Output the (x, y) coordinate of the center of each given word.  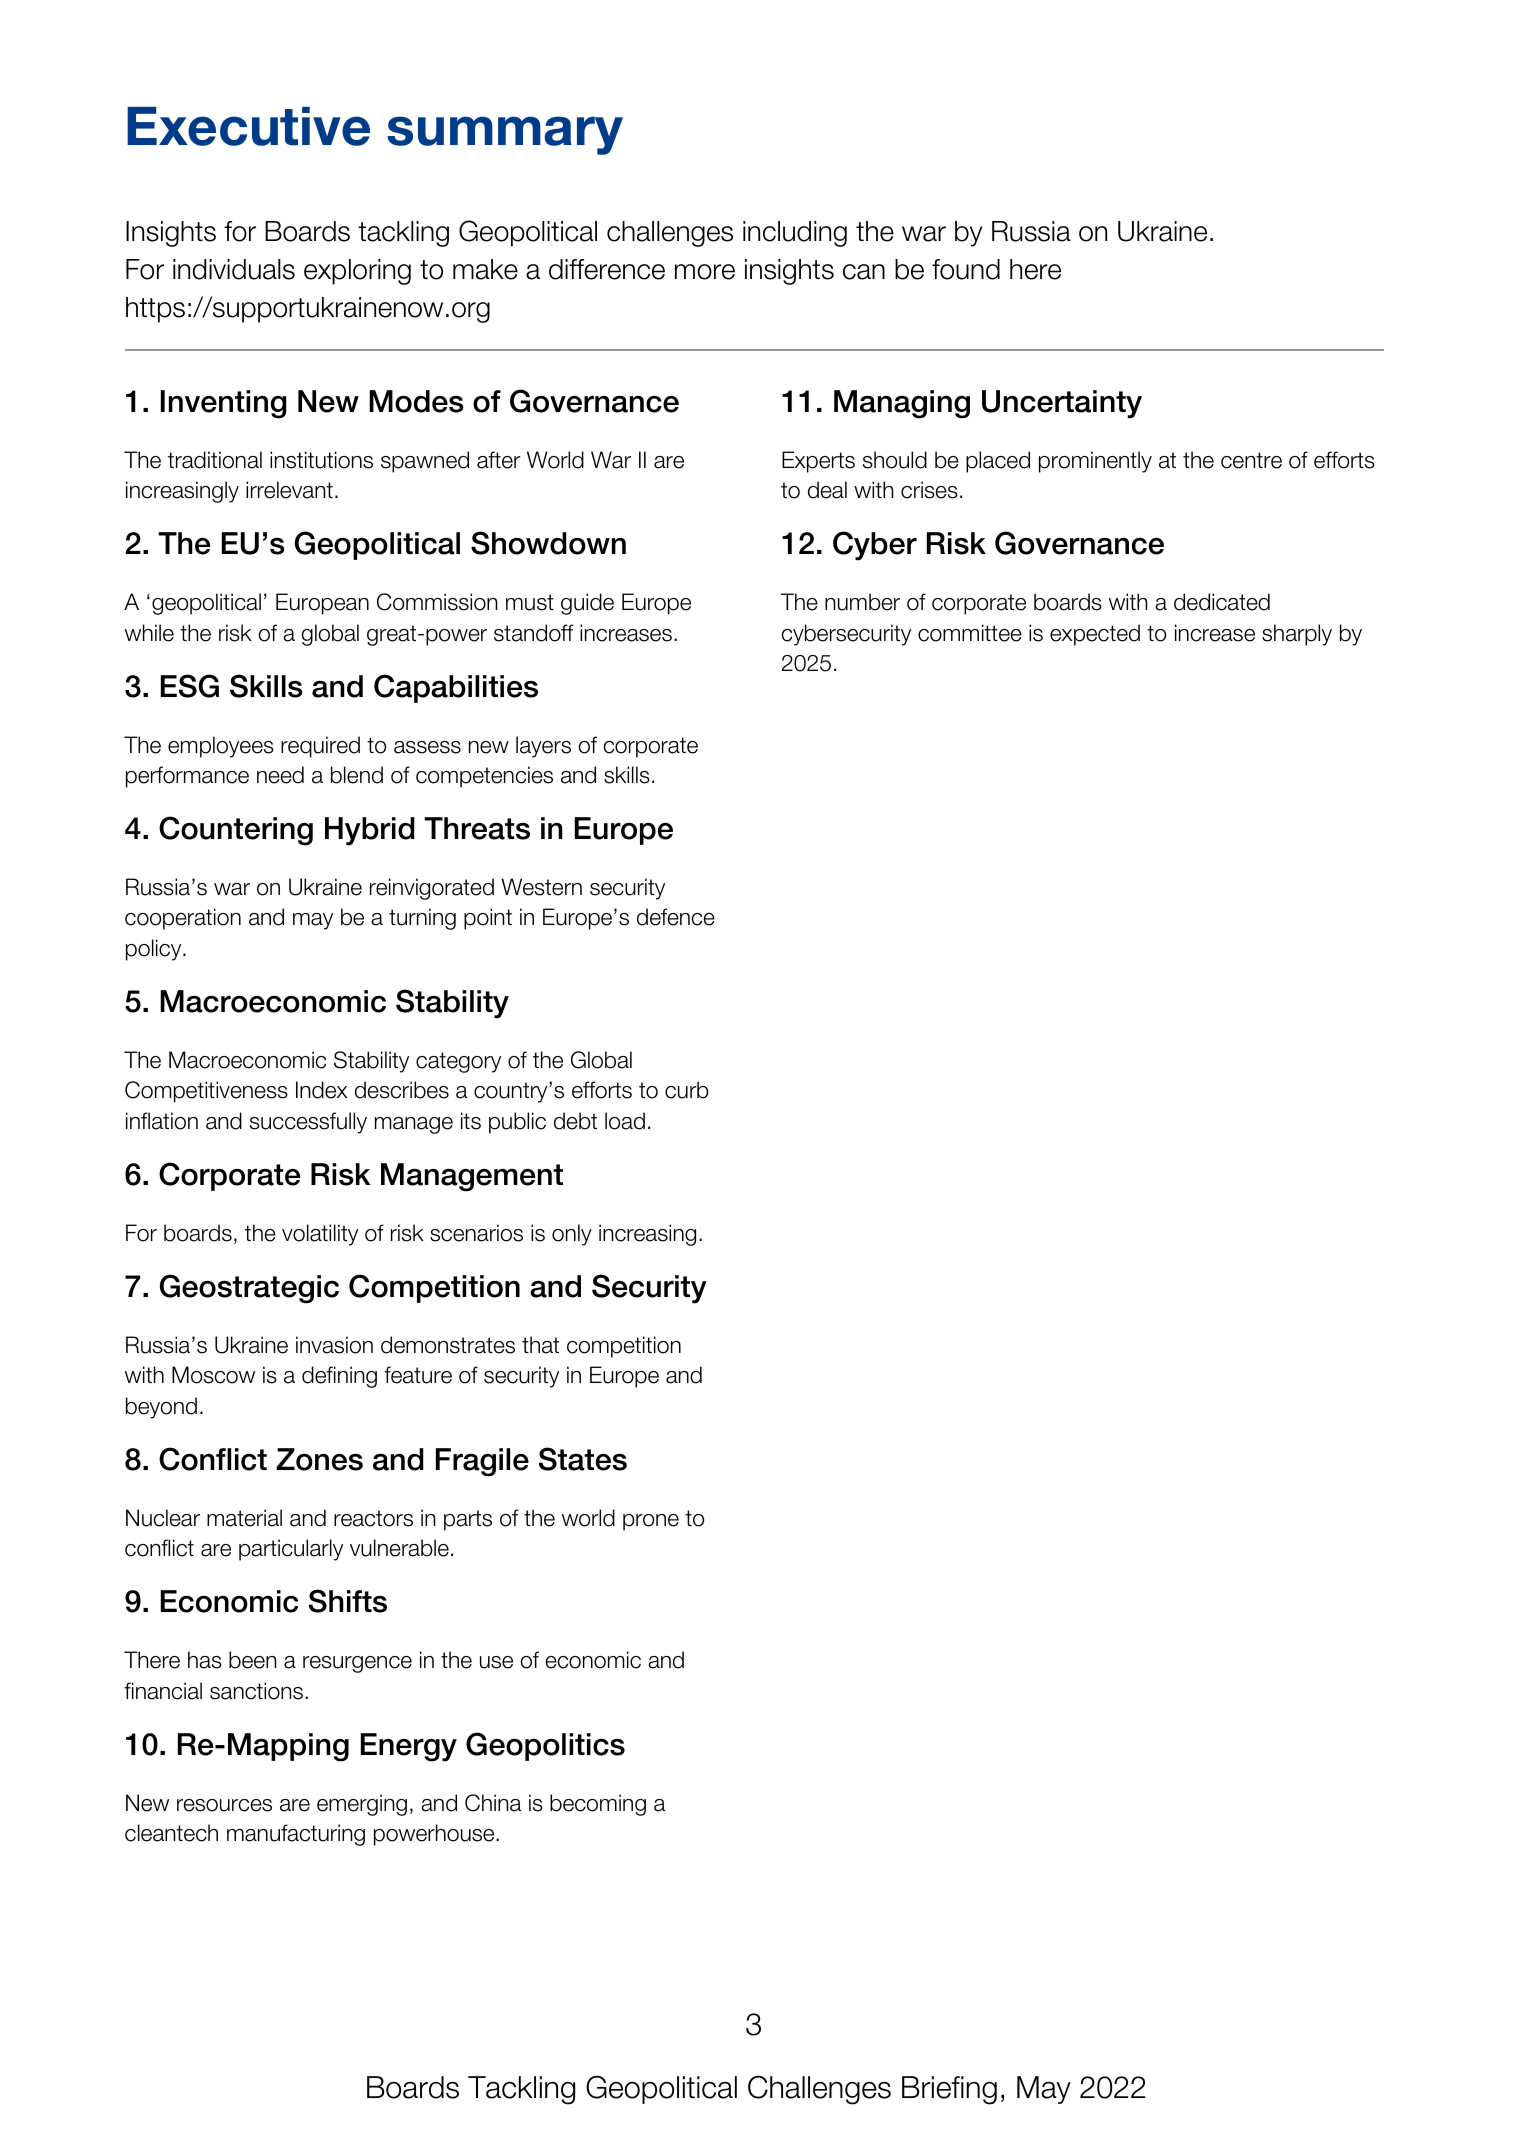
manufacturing (296, 1835)
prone (651, 1522)
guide (587, 604)
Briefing (949, 2090)
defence (676, 917)
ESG (190, 686)
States (583, 1459)
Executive (248, 126)
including (795, 234)
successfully (308, 1123)
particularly (291, 1550)
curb (687, 1090)
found (966, 269)
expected (1095, 635)
